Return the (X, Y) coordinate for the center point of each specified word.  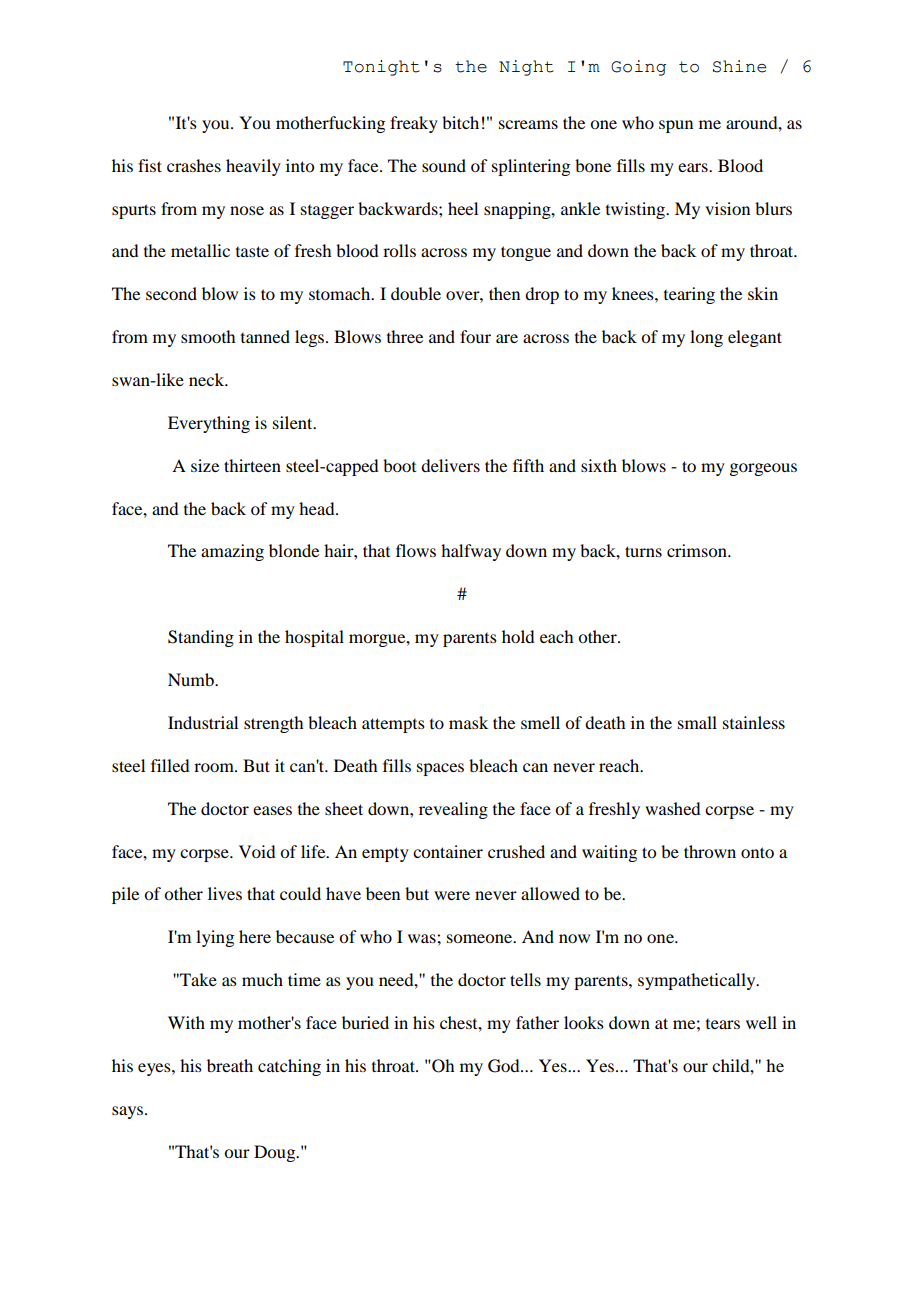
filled (170, 765)
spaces (440, 769)
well (761, 1022)
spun (676, 126)
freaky (414, 124)
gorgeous (763, 469)
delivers (450, 465)
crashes (194, 165)
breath (230, 1065)
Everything (209, 424)
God (505, 1066)
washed (672, 808)
